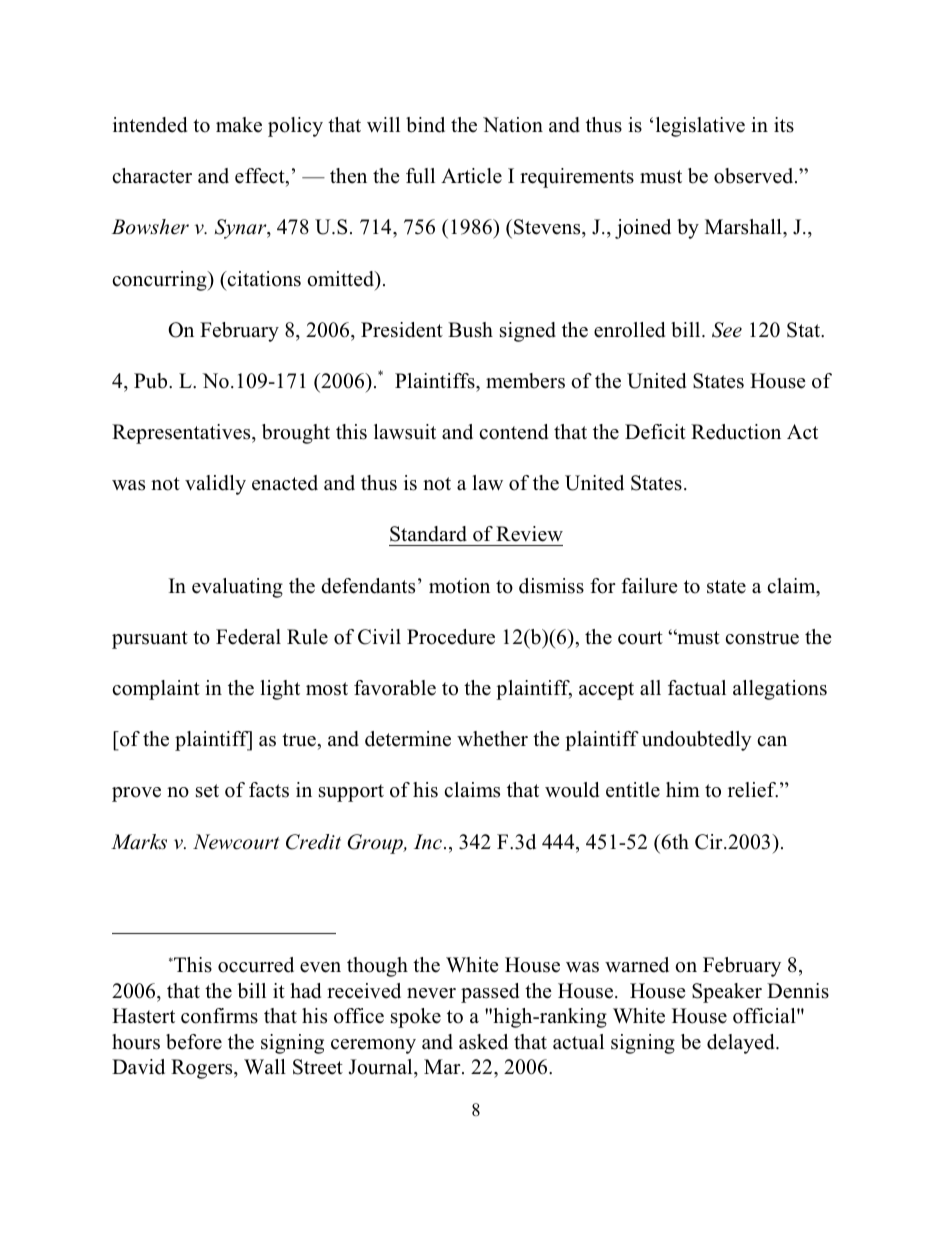 This image has height=1233, width=952. I want to click on delayed, so click(742, 1044).
